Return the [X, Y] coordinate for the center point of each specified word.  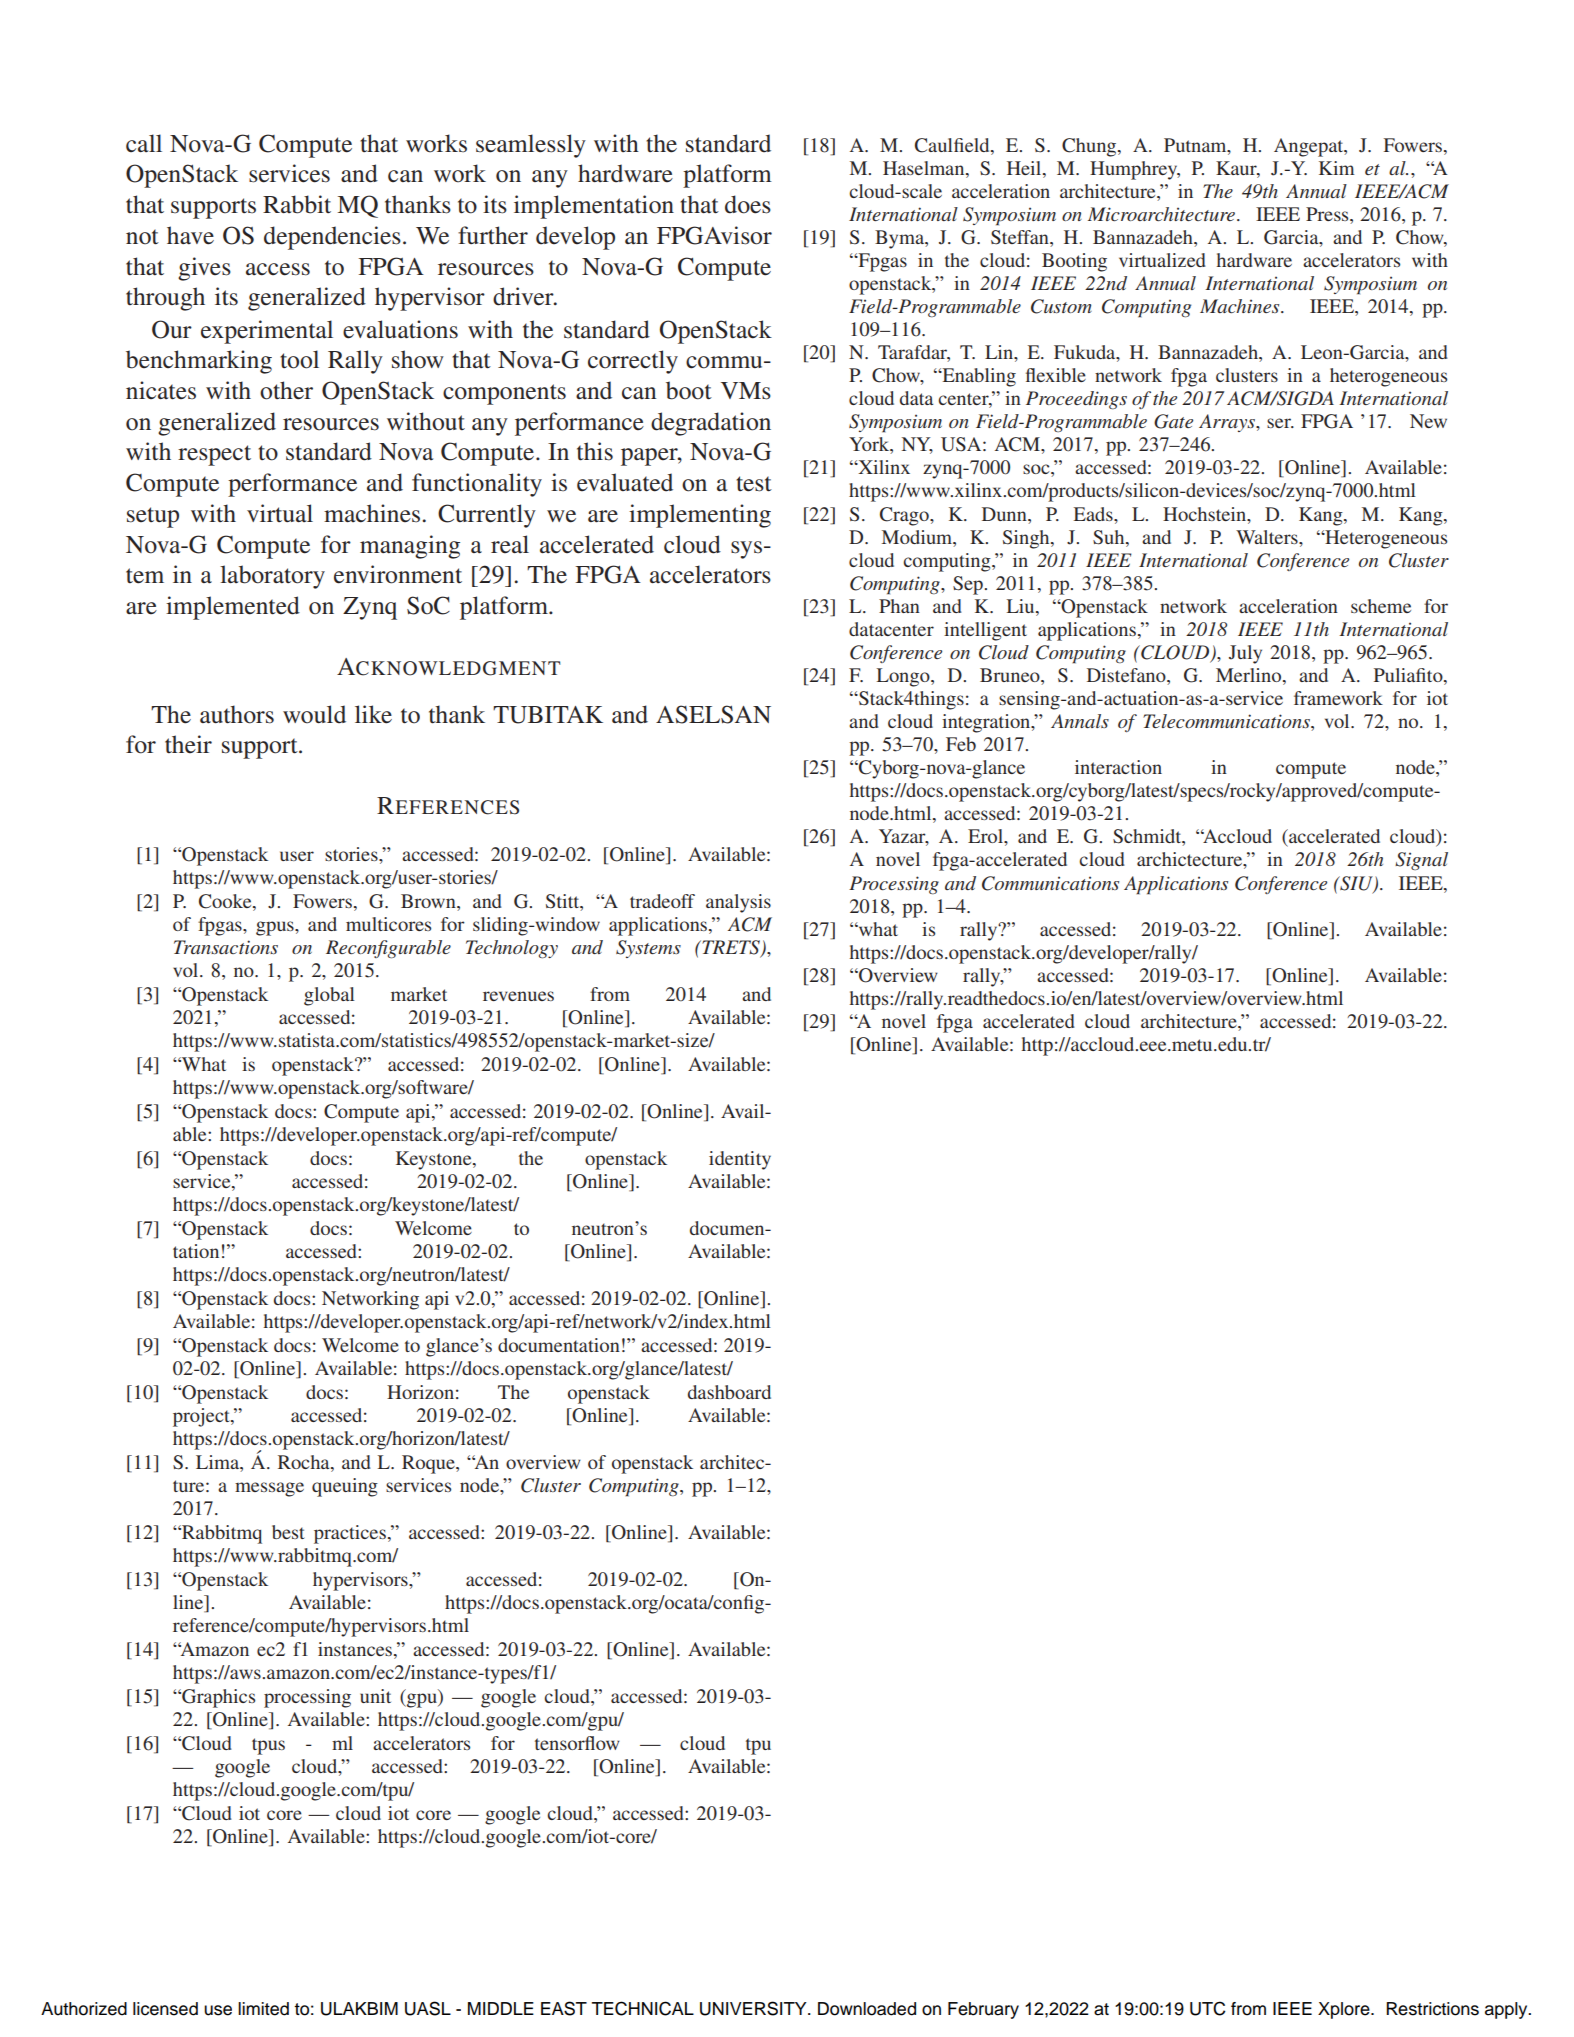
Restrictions [1432, 2009]
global [329, 996]
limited [263, 2009]
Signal [1421, 861]
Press [1328, 214]
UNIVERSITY [754, 2008]
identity [740, 1160]
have [190, 235]
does [748, 204]
